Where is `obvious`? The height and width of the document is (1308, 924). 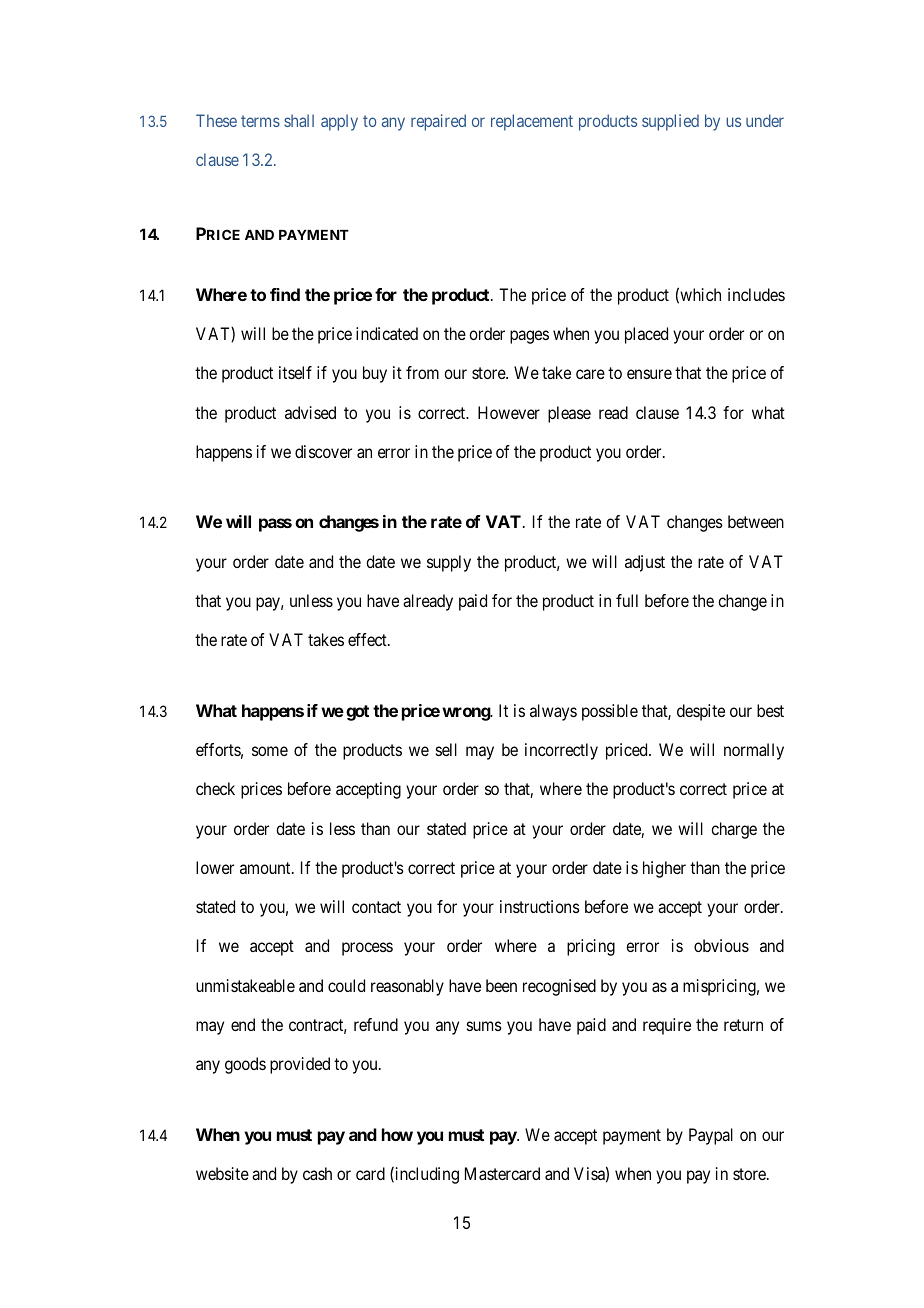 obvious is located at coordinates (721, 945).
